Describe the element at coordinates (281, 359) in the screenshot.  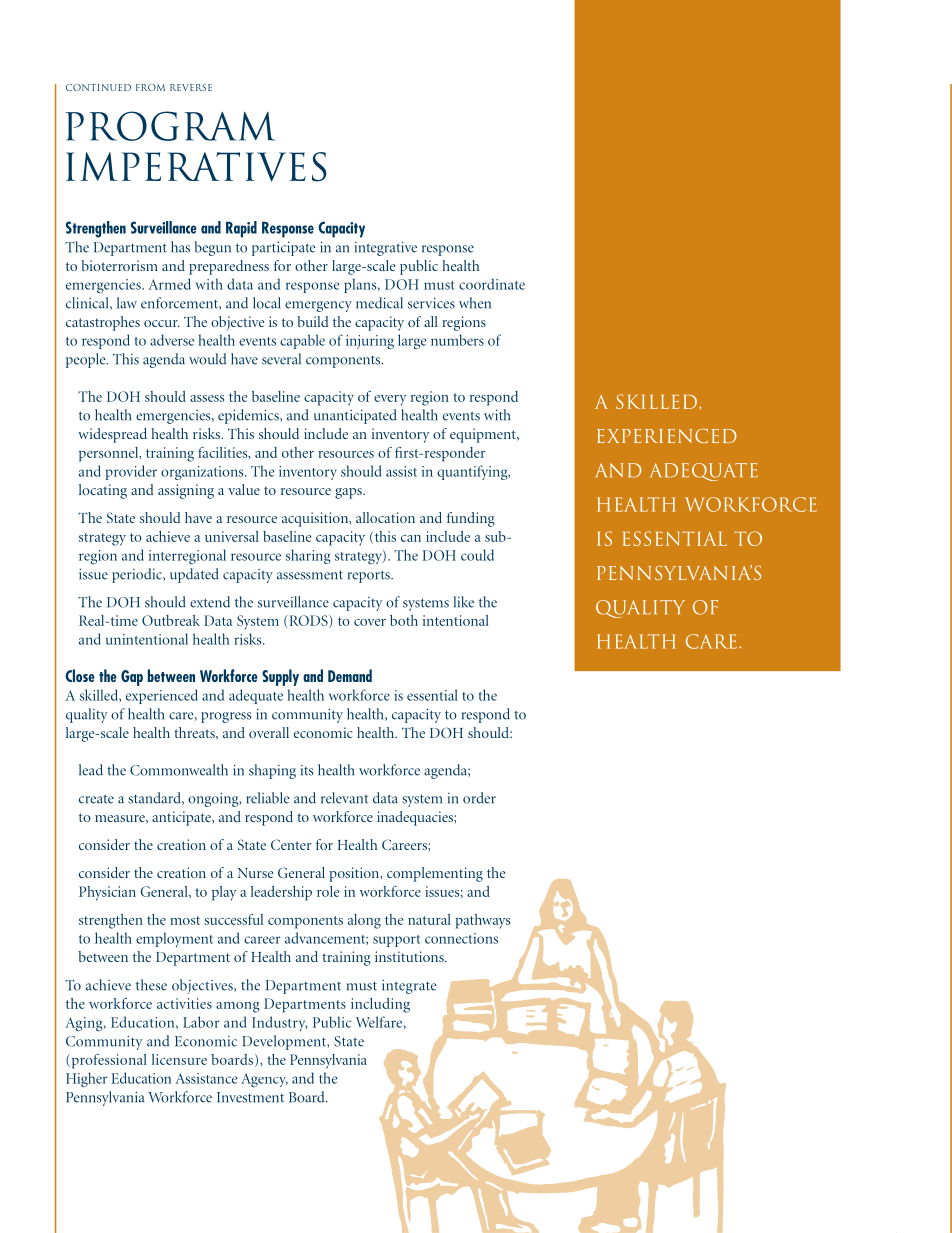
I see `several` at that location.
